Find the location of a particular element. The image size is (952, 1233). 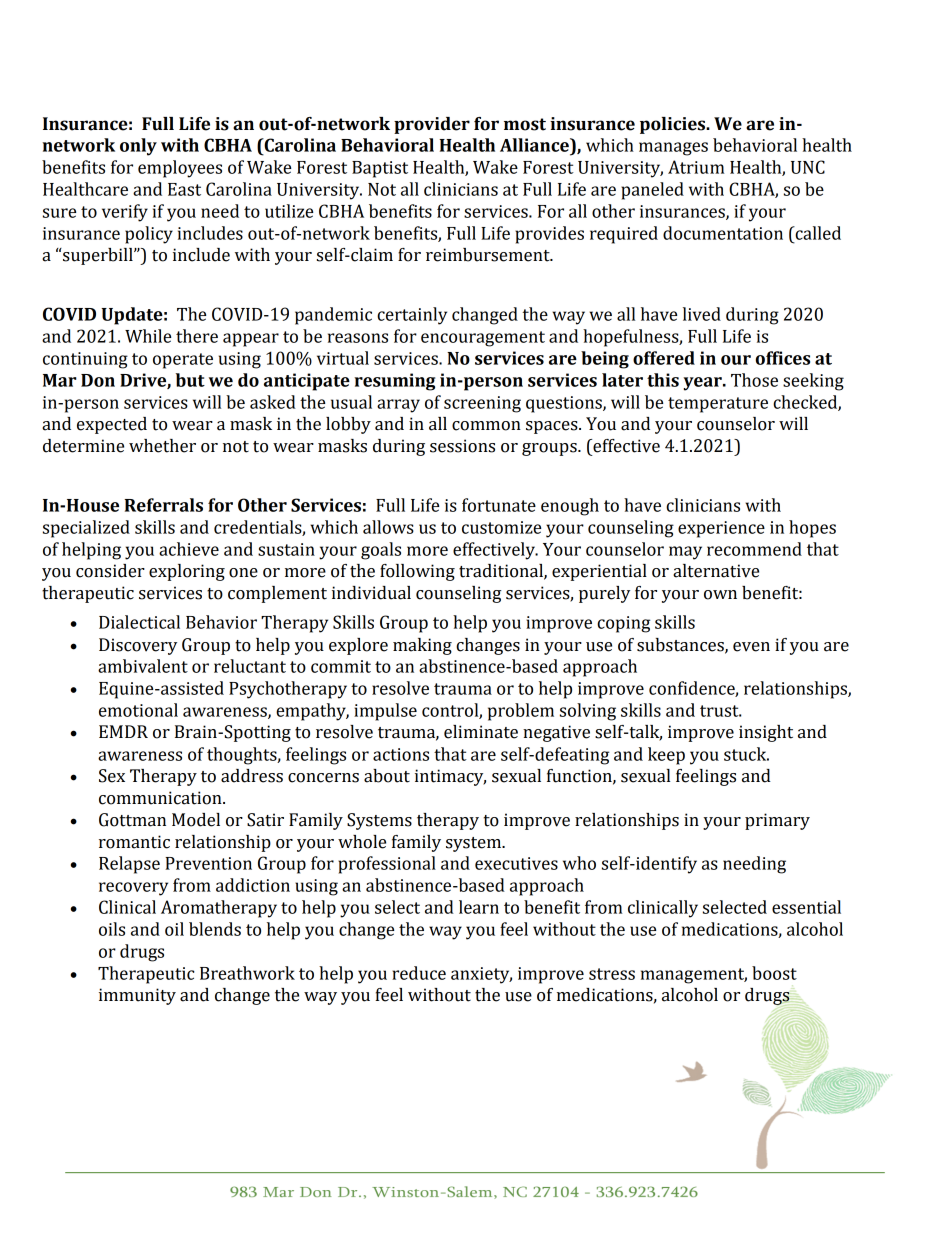

reduce is located at coordinates (419, 973).
